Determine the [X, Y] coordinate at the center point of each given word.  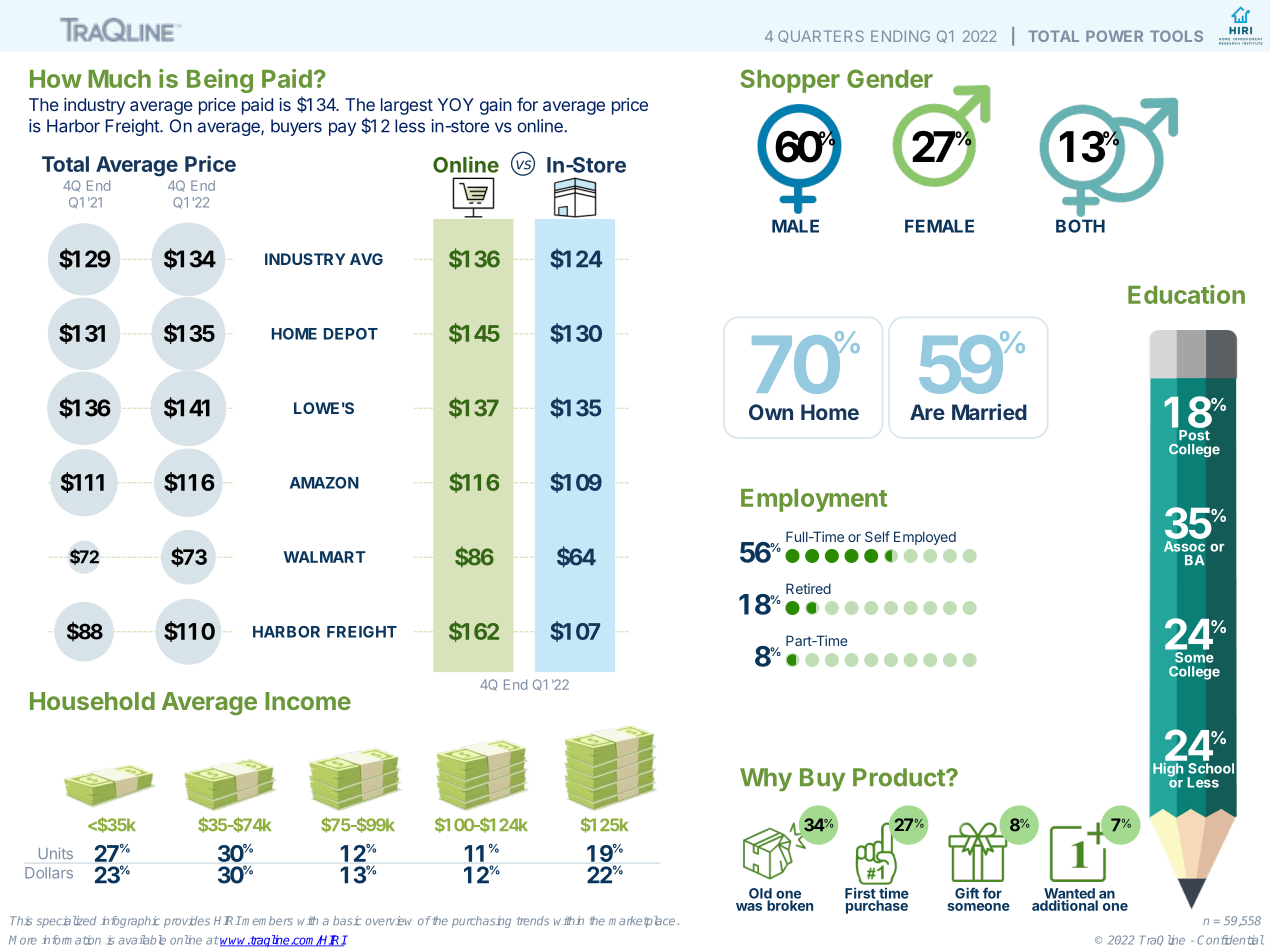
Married [989, 412]
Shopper [790, 81]
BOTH [1080, 226]
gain [496, 106]
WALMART [325, 557]
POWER [1114, 36]
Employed [925, 538]
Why [766, 780]
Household [92, 701]
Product [900, 777]
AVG [366, 259]
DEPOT [351, 334]
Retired [808, 588]
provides [187, 922]
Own [771, 412]
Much [119, 79]
